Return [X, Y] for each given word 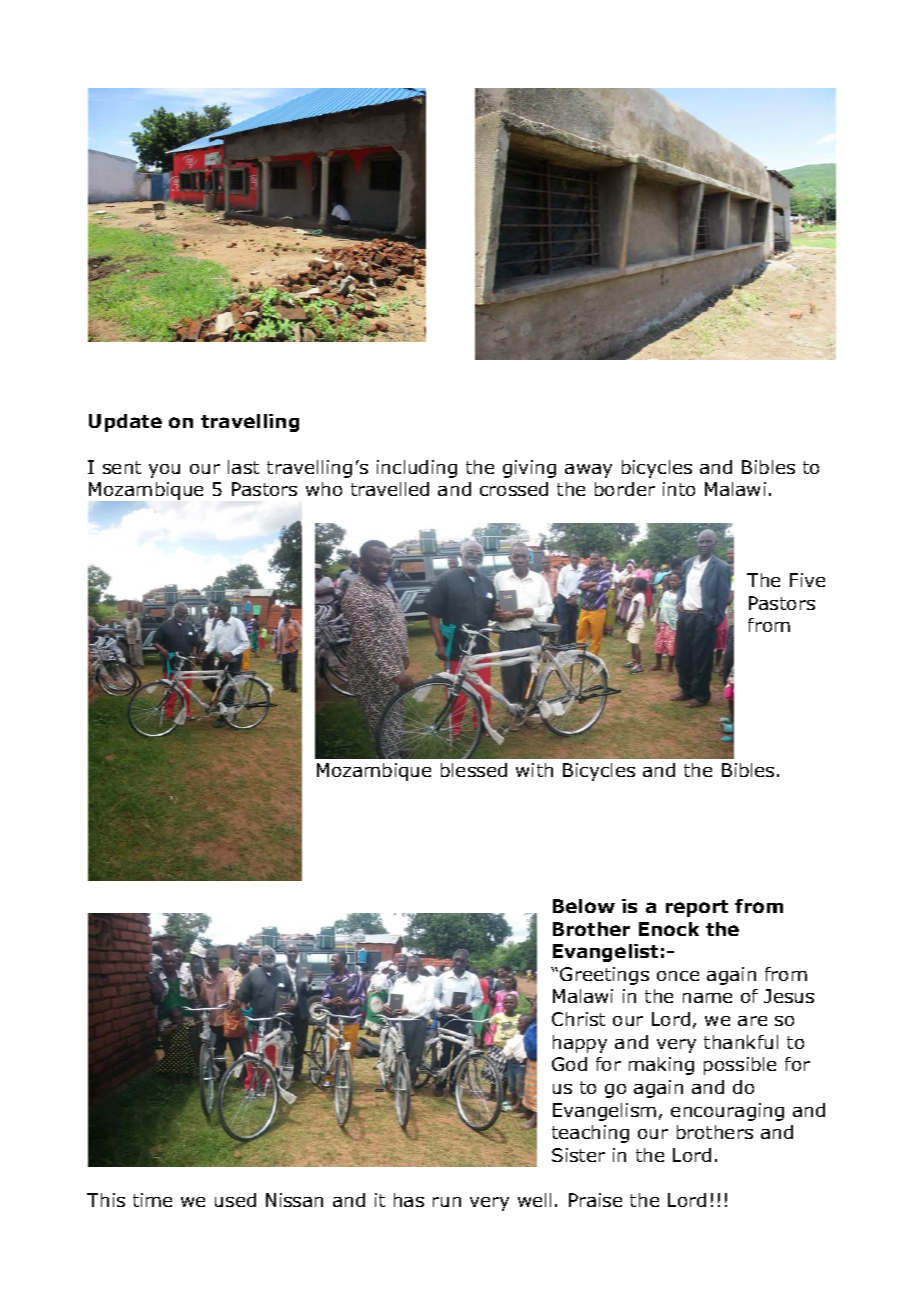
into [679, 489]
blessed [474, 770]
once [678, 976]
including [417, 469]
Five [807, 580]
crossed [514, 489]
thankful [741, 1042]
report [697, 908]
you [164, 471]
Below [584, 906]
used [235, 1200]
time [152, 1200]
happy [580, 1044]
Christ [578, 1019]
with [534, 770]
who [324, 489]
